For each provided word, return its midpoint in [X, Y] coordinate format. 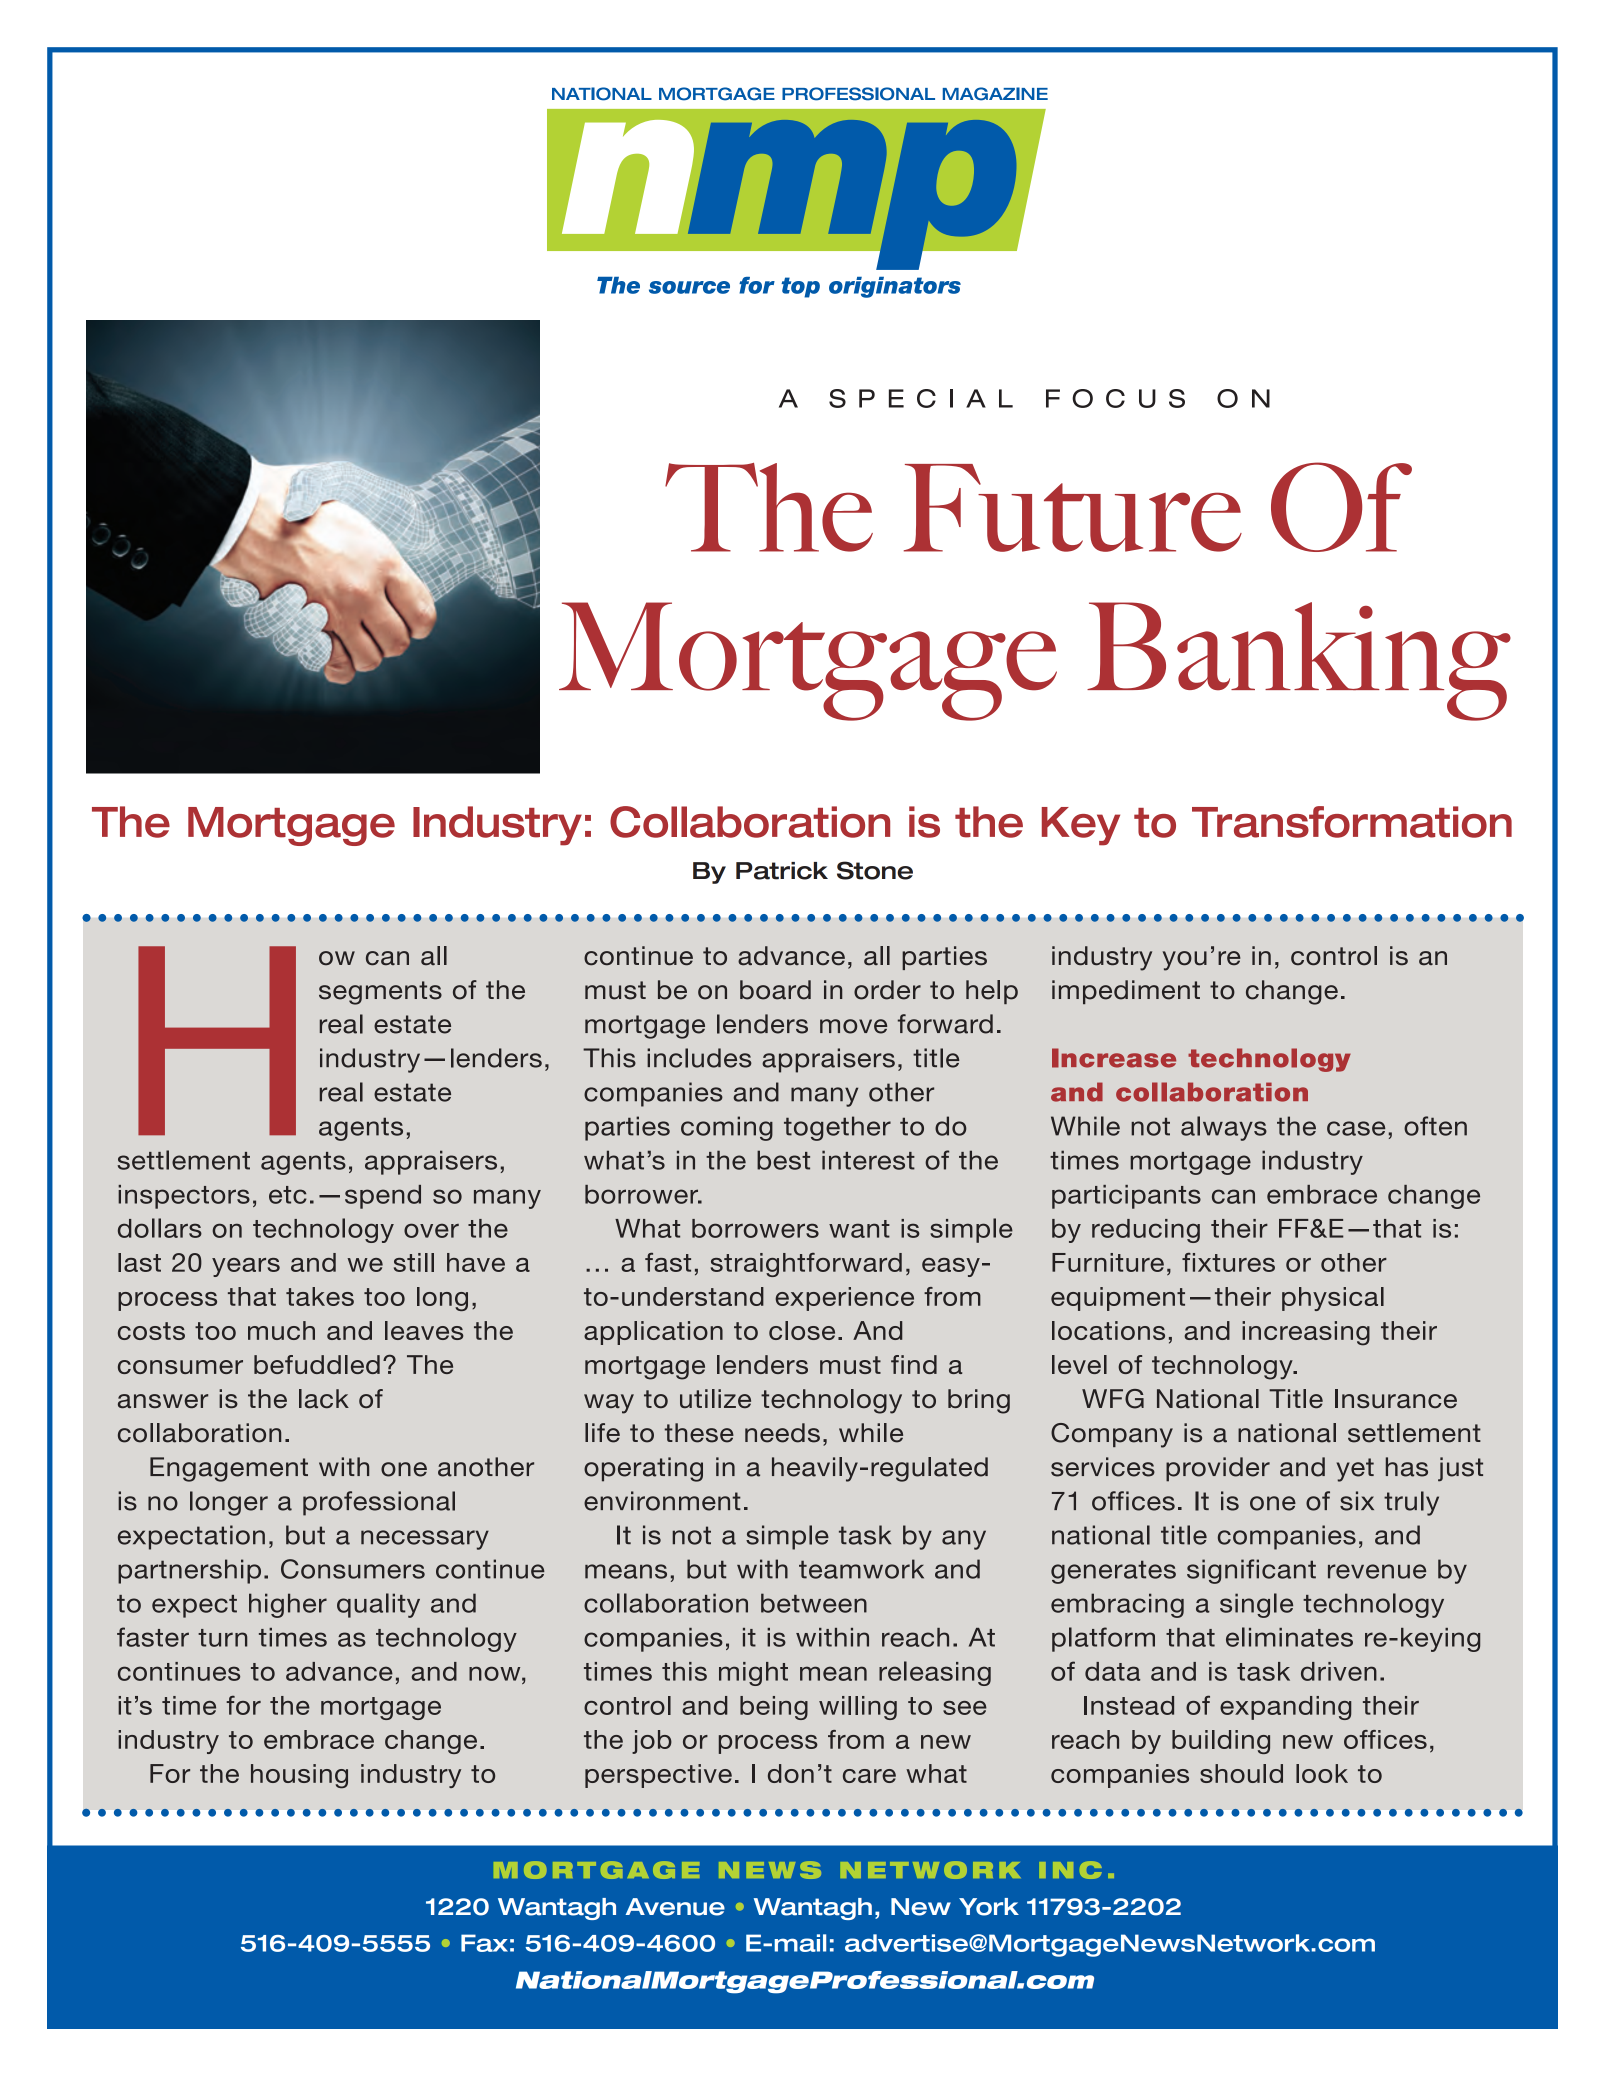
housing [299, 1776]
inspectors [184, 1197]
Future [1073, 508]
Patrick [782, 871]
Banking [1299, 661]
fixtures [1228, 1262]
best [783, 1160]
